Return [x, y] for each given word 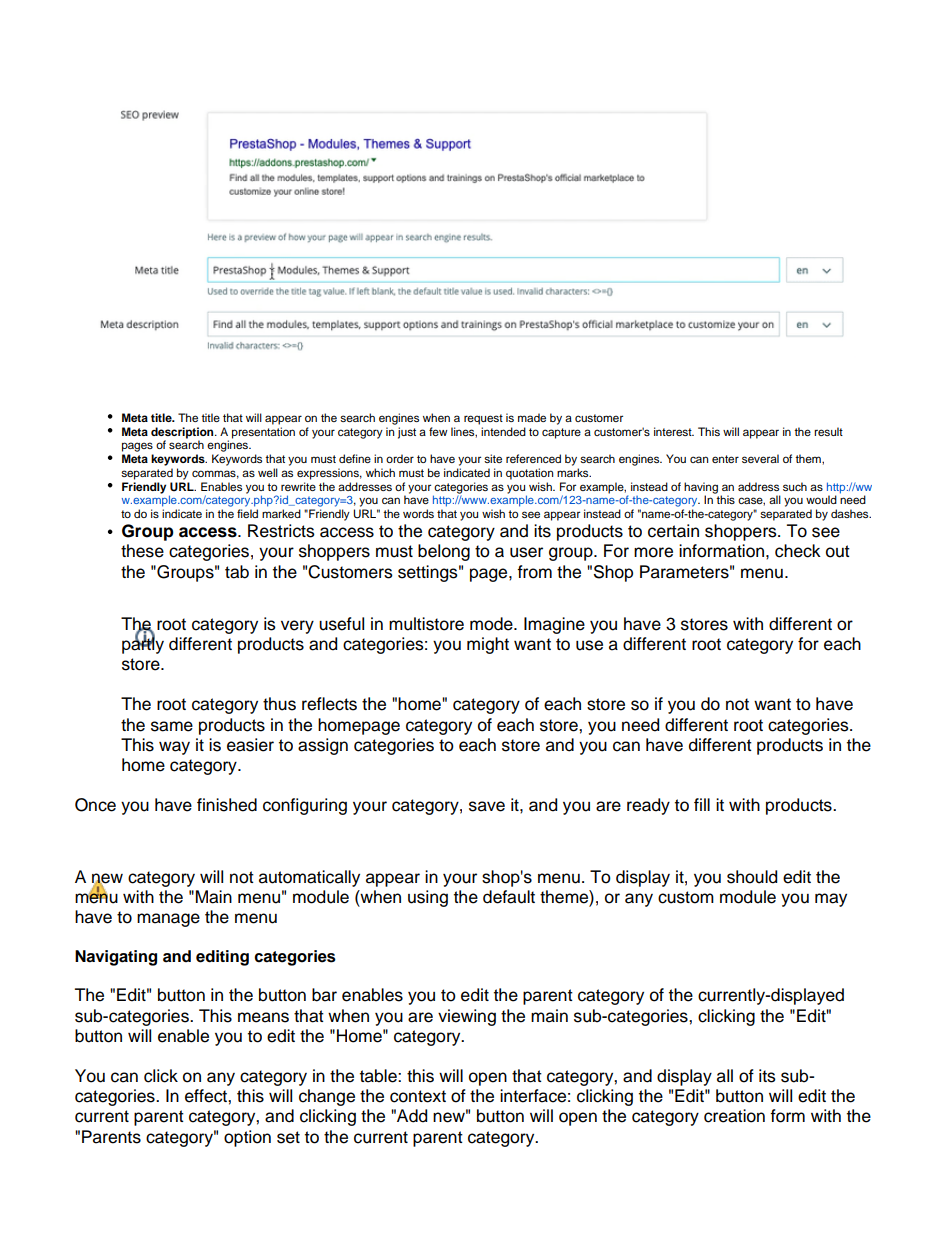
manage [168, 920]
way [174, 748]
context [418, 1096]
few [438, 431]
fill [702, 804]
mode [492, 624]
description [183, 434]
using [428, 898]
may [831, 900]
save [487, 806]
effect [207, 1096]
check [798, 551]
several [760, 458]
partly [143, 644]
